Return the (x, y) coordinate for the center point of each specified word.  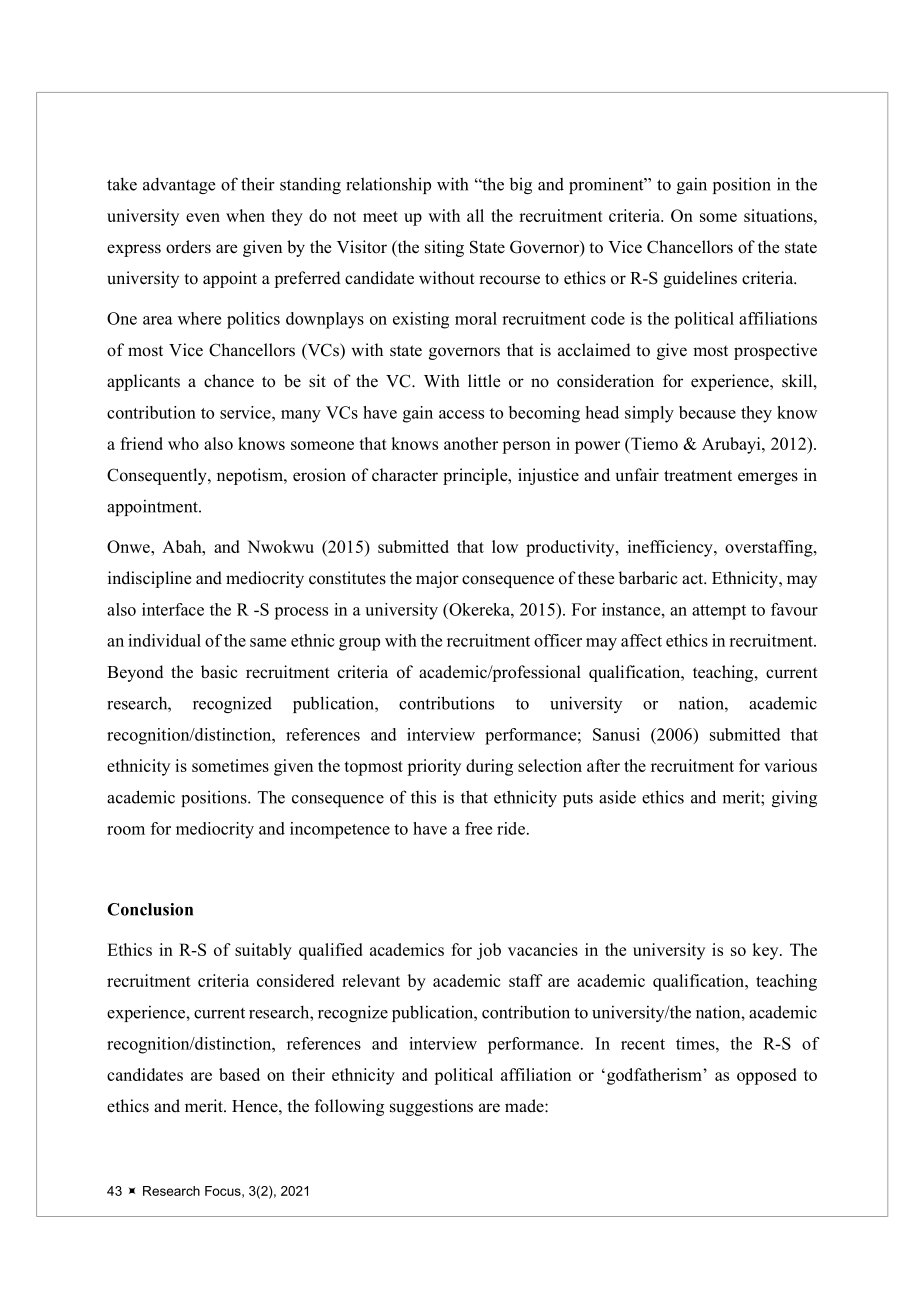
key (766, 951)
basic (219, 672)
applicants (143, 382)
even (203, 217)
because (707, 412)
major (437, 579)
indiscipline (150, 579)
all (475, 215)
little (484, 381)
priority (434, 767)
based (239, 1074)
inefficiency (671, 548)
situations (779, 215)
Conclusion (150, 909)
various (790, 765)
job (489, 951)
